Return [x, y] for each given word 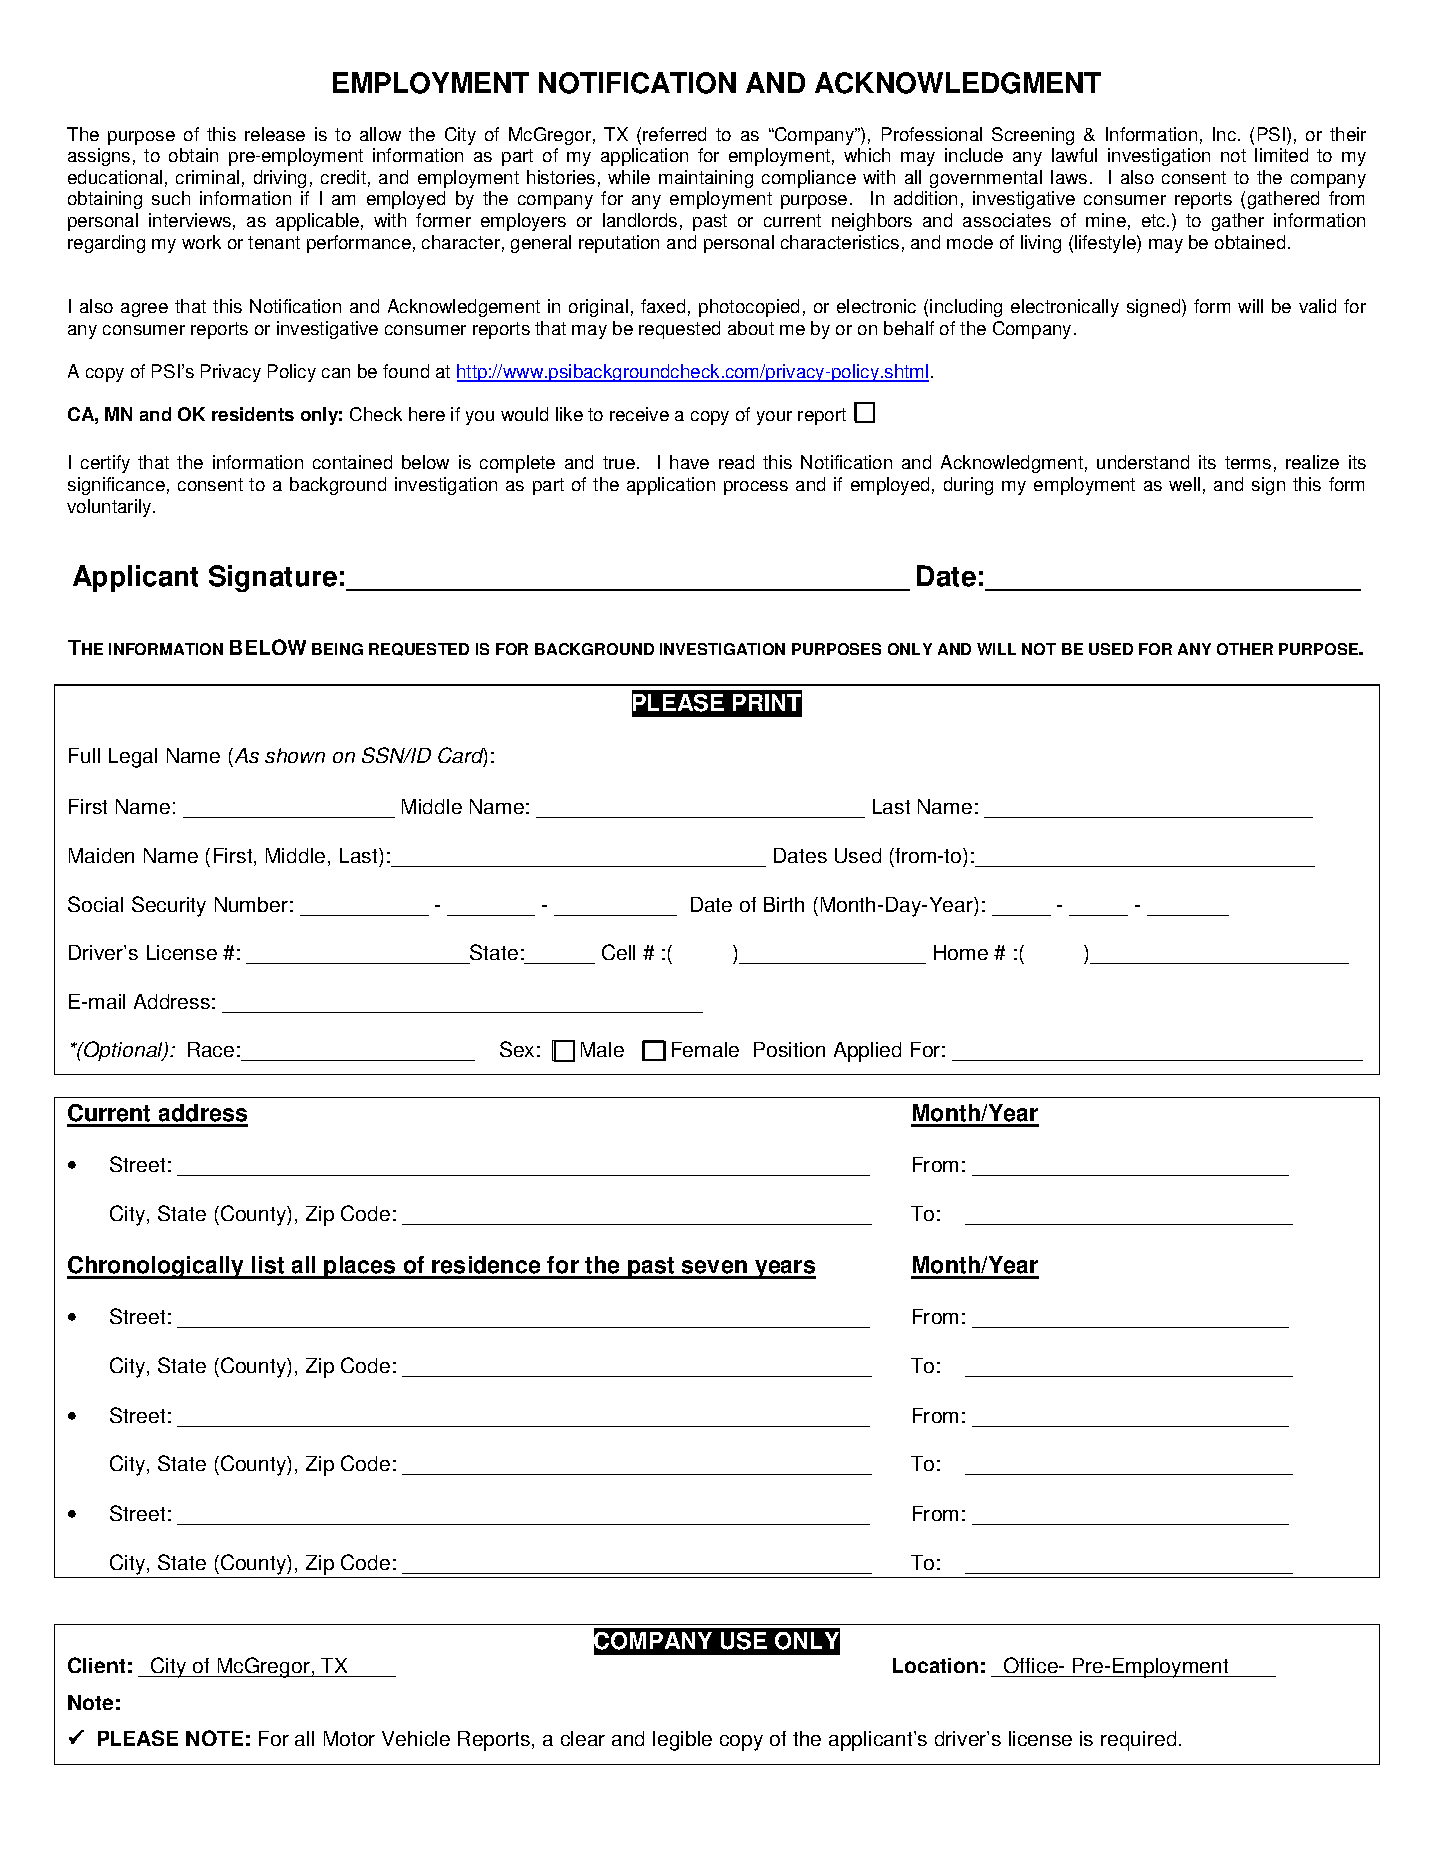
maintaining [706, 179]
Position [789, 1049]
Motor [349, 1738]
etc [1155, 220]
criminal [207, 177]
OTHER [1245, 649]
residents [253, 414]
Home [961, 952]
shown [295, 755]
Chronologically [156, 1267]
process [756, 488]
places [360, 1267]
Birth [784, 904]
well [1184, 484]
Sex [517, 1049]
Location [935, 1665]
